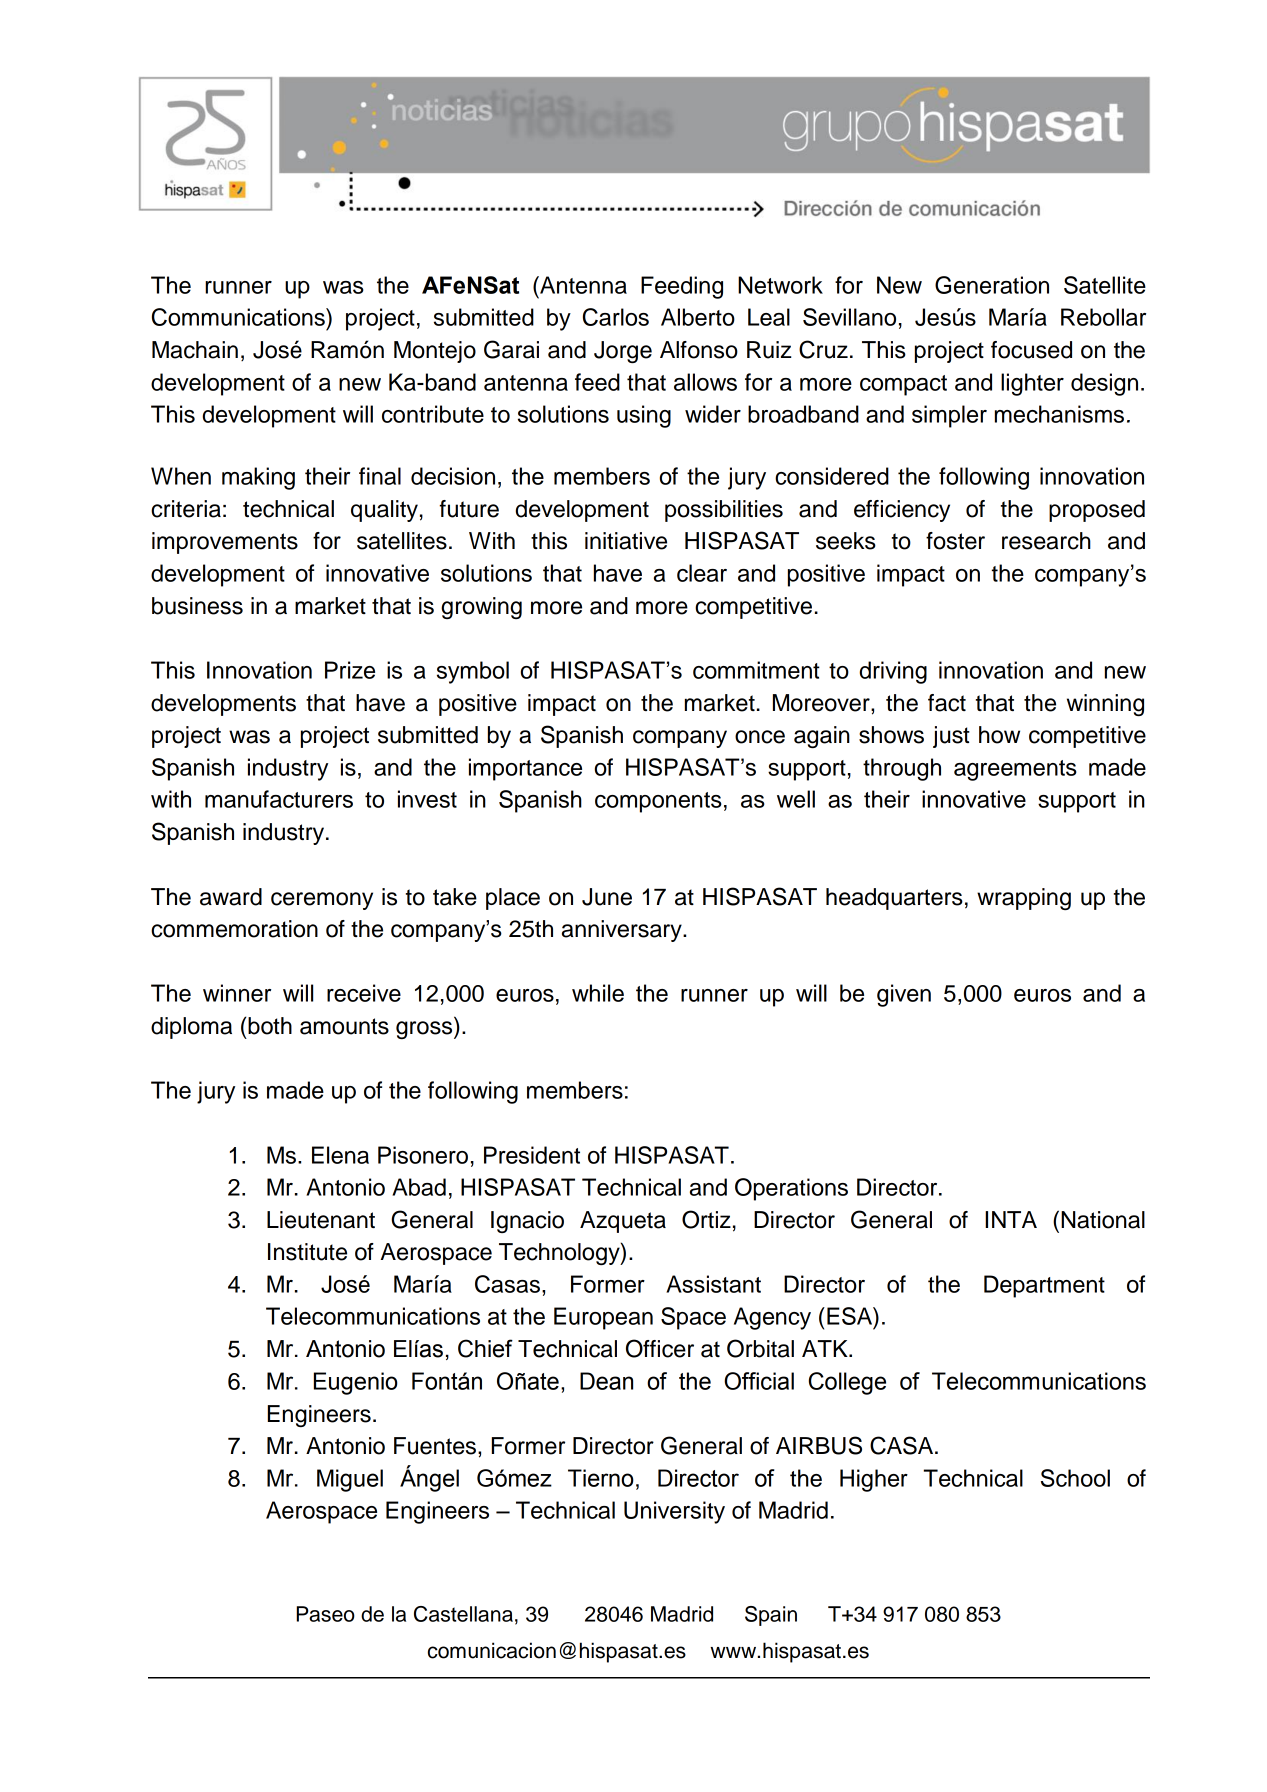  I want to click on University, so click(674, 1512).
